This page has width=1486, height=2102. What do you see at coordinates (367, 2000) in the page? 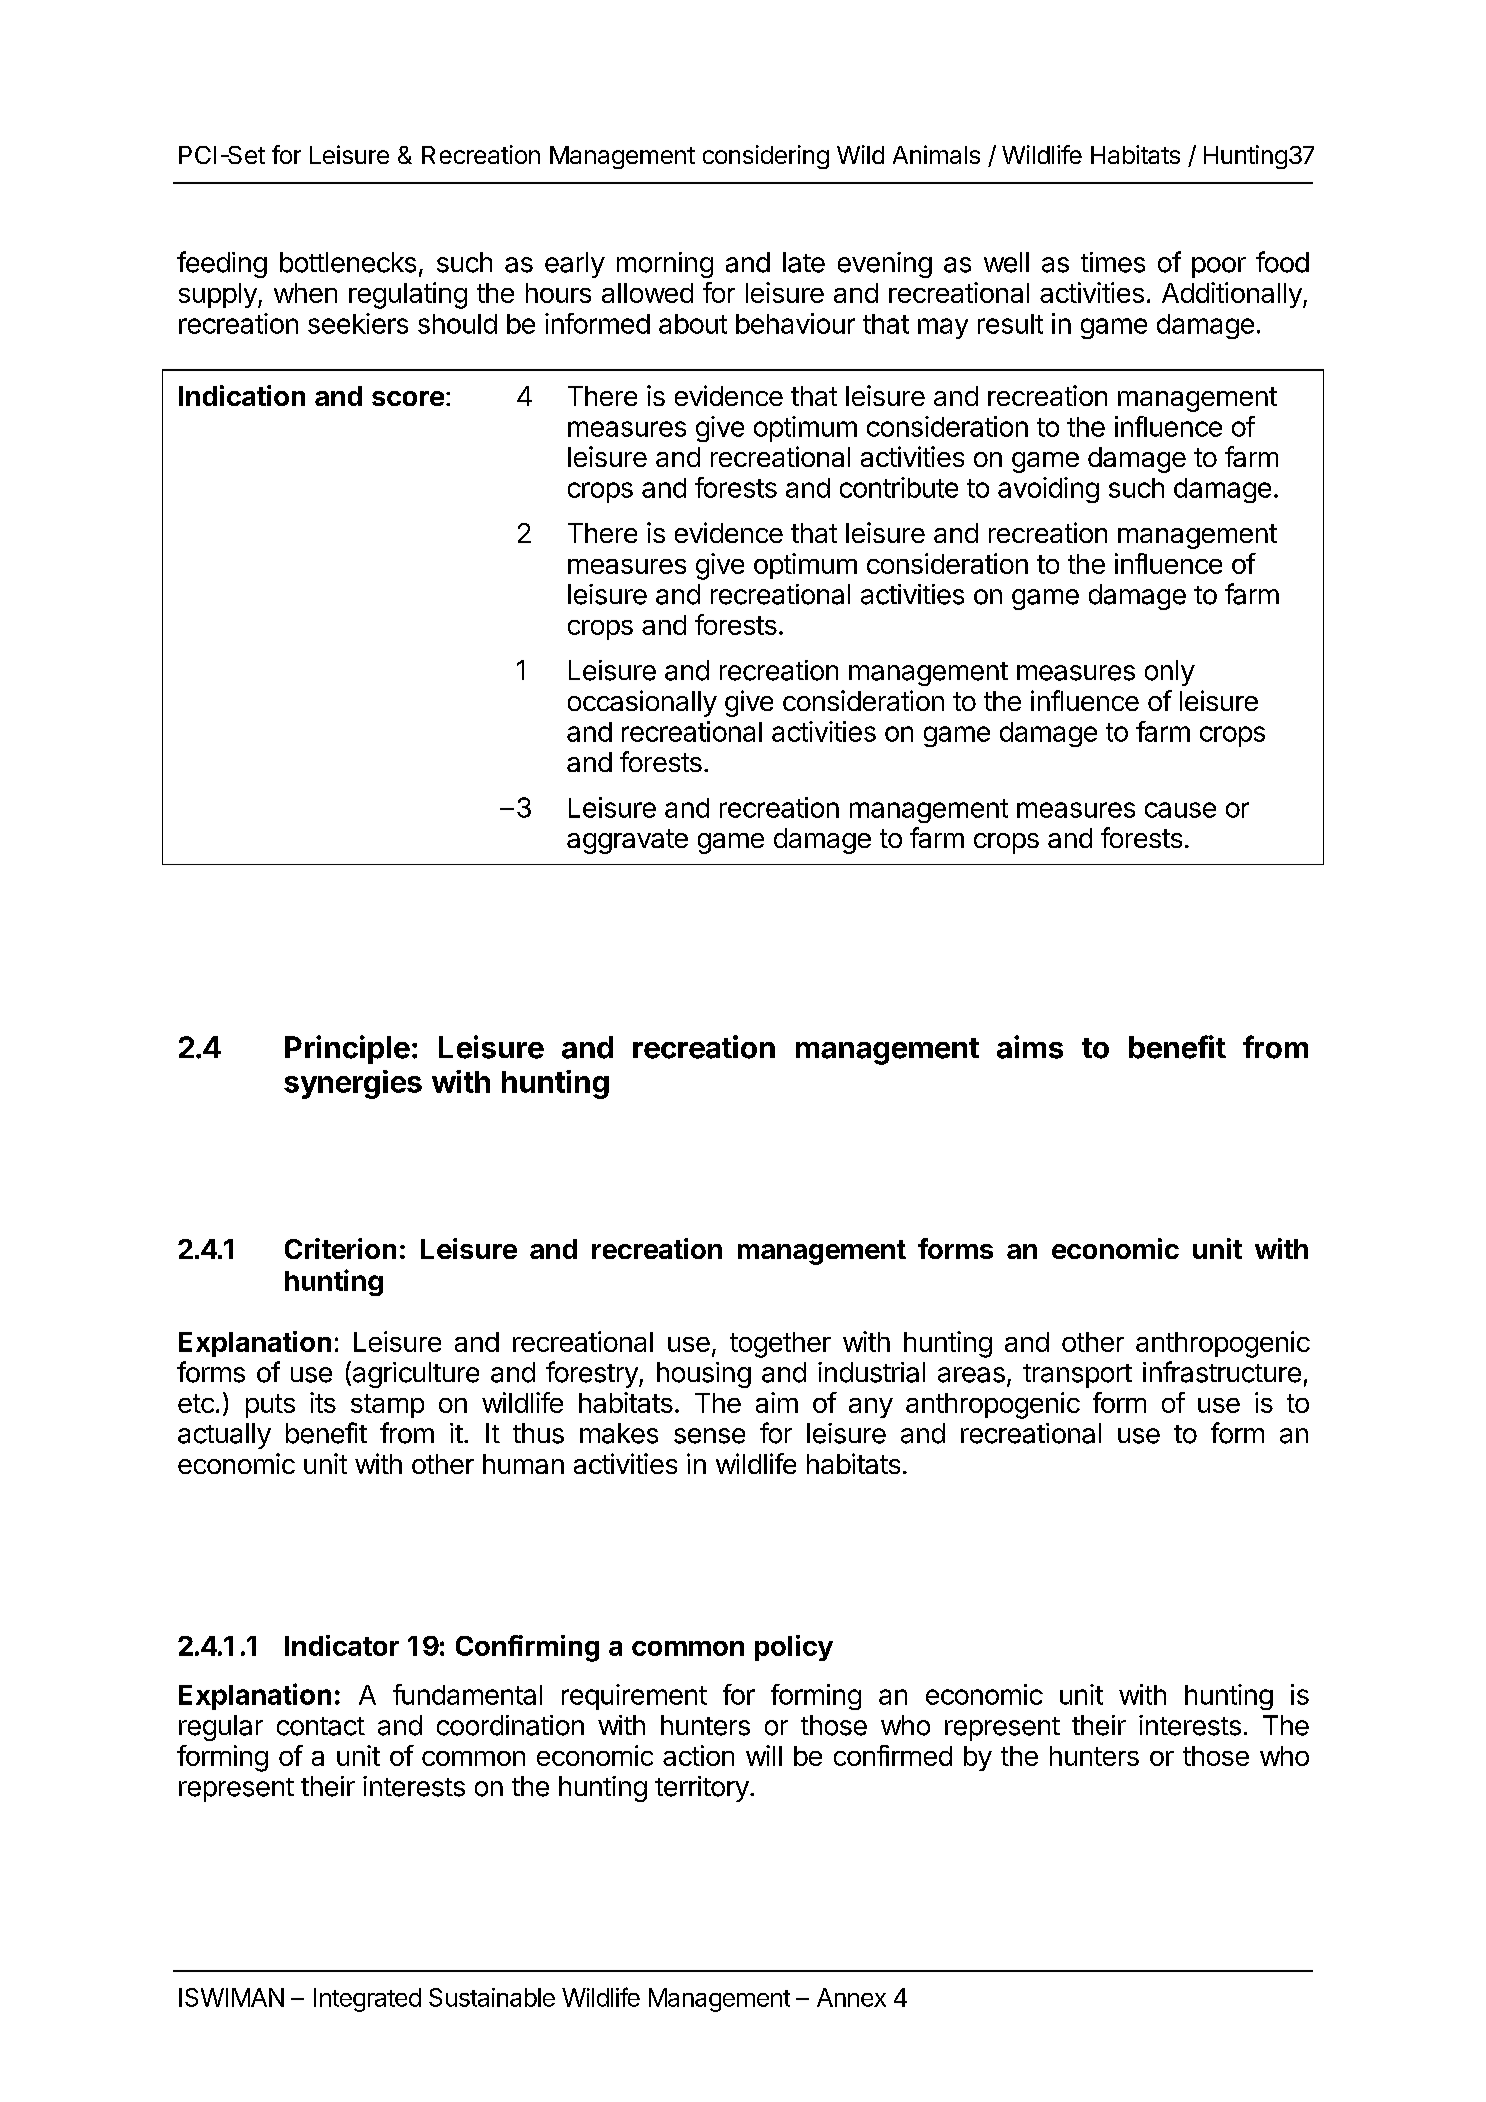
I see `Integrated` at bounding box center [367, 2000].
